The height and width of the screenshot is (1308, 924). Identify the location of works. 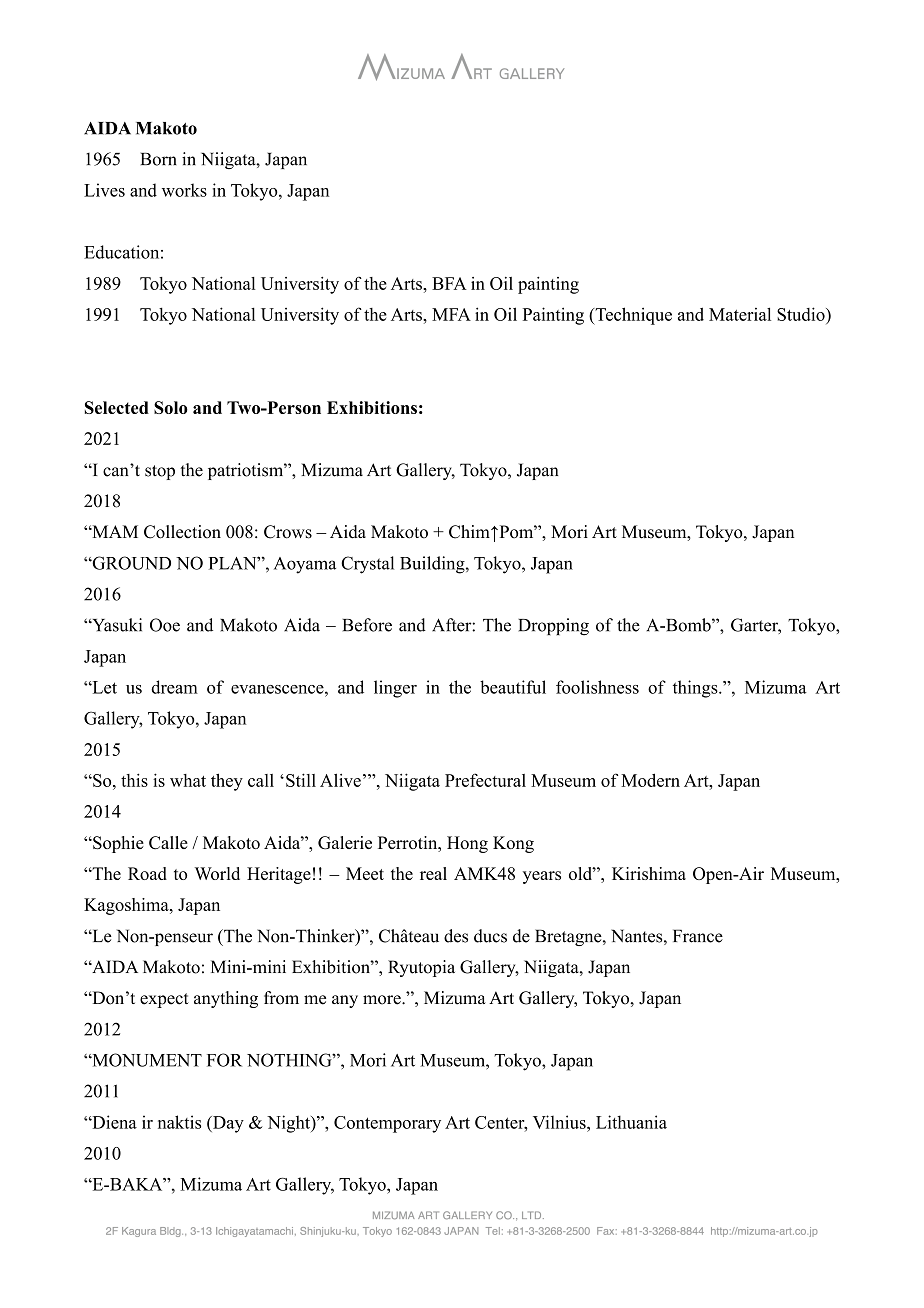
(184, 190).
